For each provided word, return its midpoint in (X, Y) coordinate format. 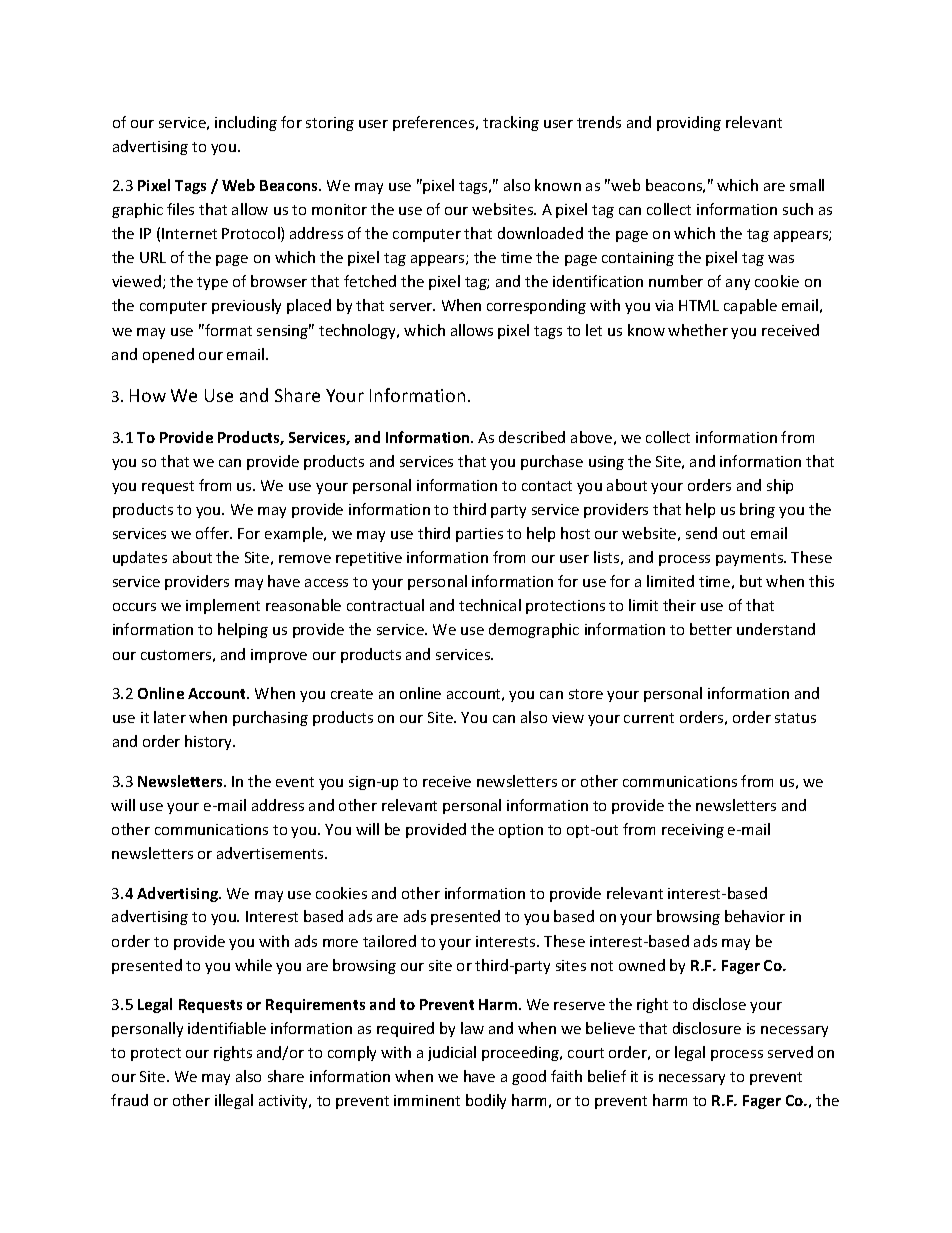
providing (689, 123)
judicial (452, 1053)
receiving (693, 831)
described (532, 437)
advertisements (271, 853)
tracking (511, 123)
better (711, 629)
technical (490, 605)
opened (168, 355)
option (521, 831)
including (246, 123)
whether (698, 330)
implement (223, 606)
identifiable (227, 1028)
